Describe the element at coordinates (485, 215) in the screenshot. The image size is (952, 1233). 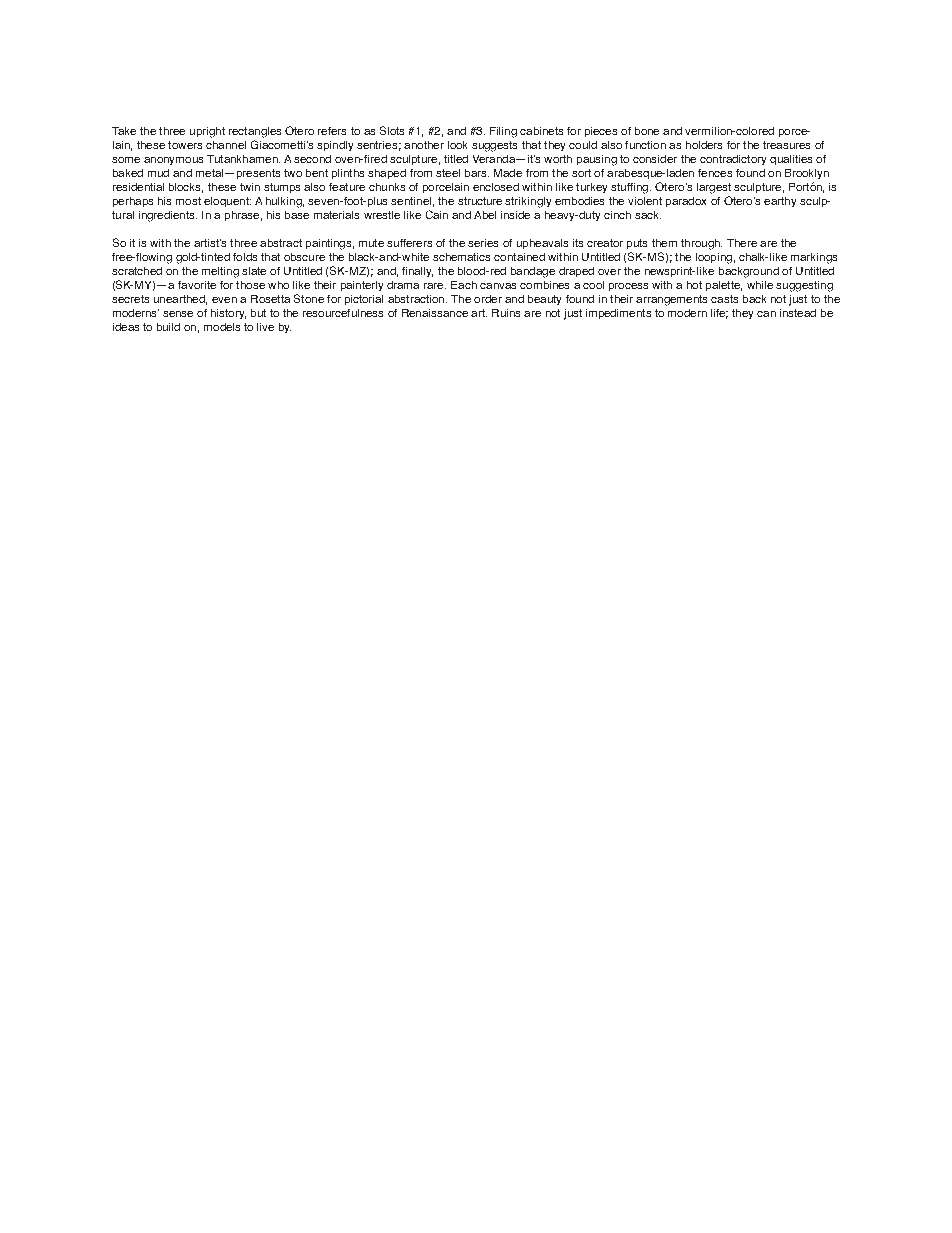
I see `Abel` at that location.
